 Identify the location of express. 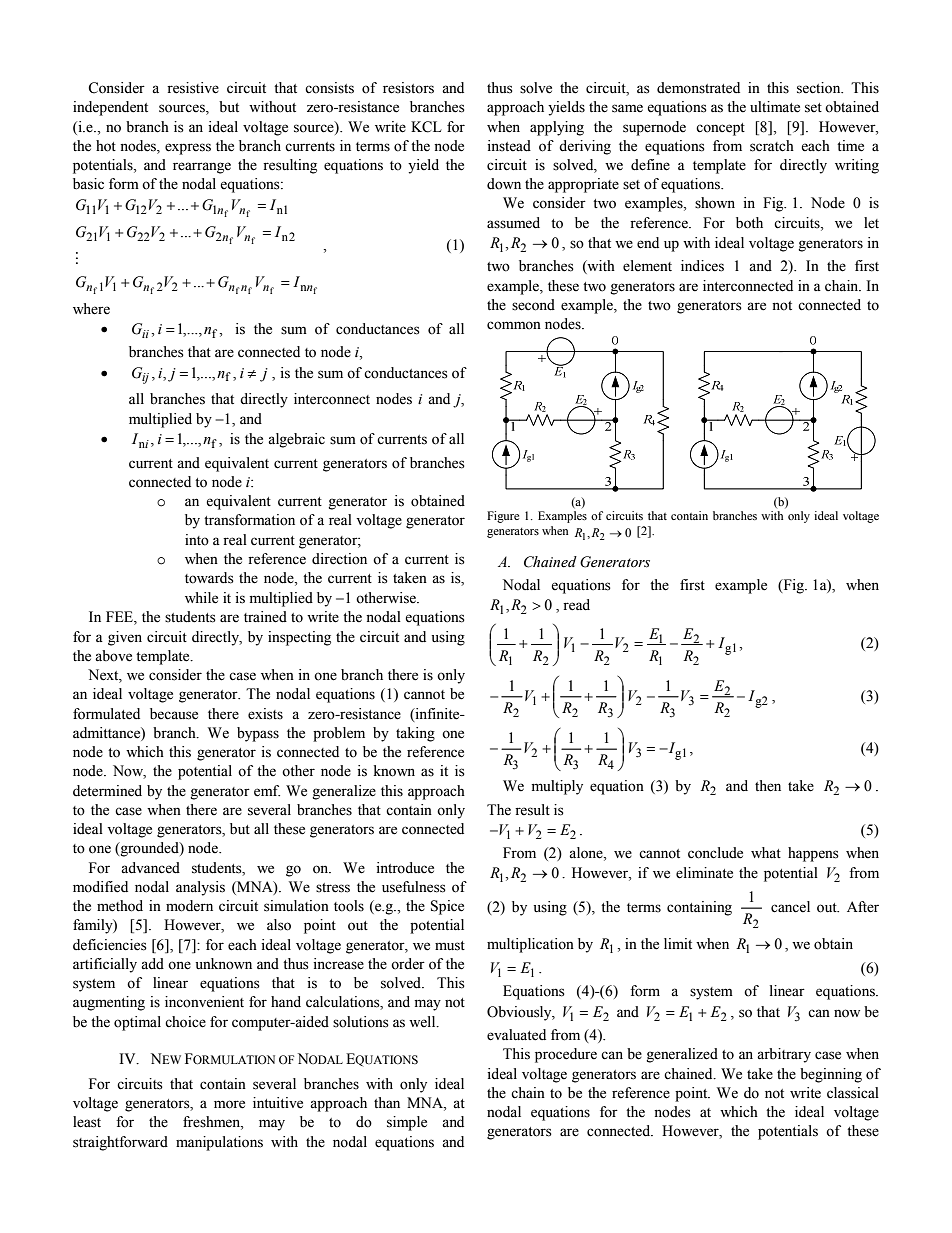
(188, 149).
